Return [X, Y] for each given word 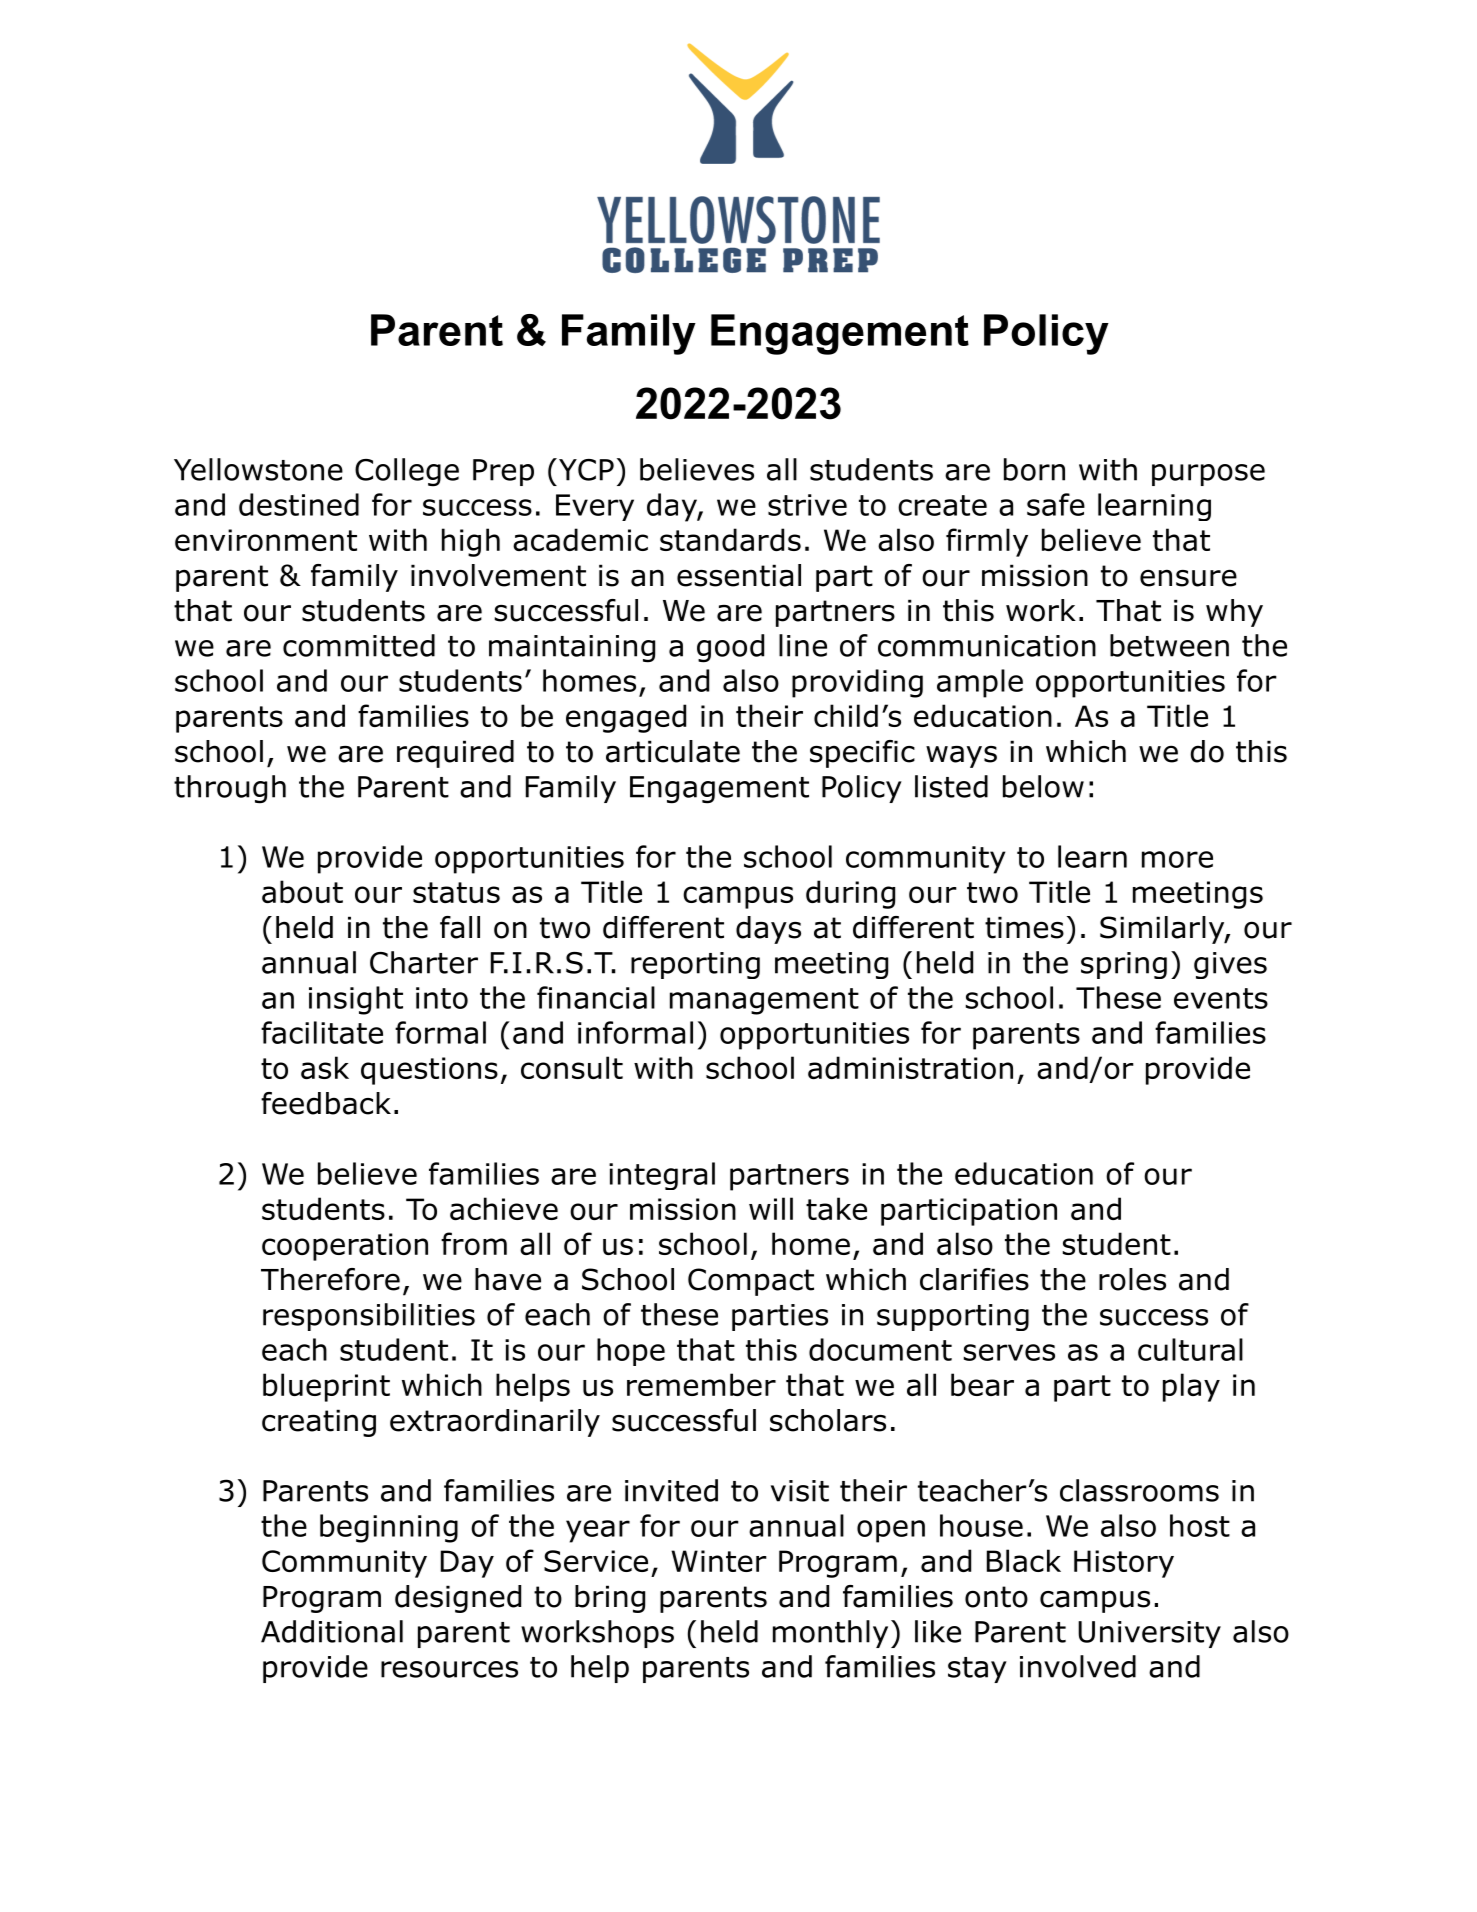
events [1221, 998]
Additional [332, 1631]
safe [1056, 504]
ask [325, 1067]
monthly [830, 1634]
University [1149, 1634]
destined [299, 504]
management [764, 1001]
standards [730, 539]
